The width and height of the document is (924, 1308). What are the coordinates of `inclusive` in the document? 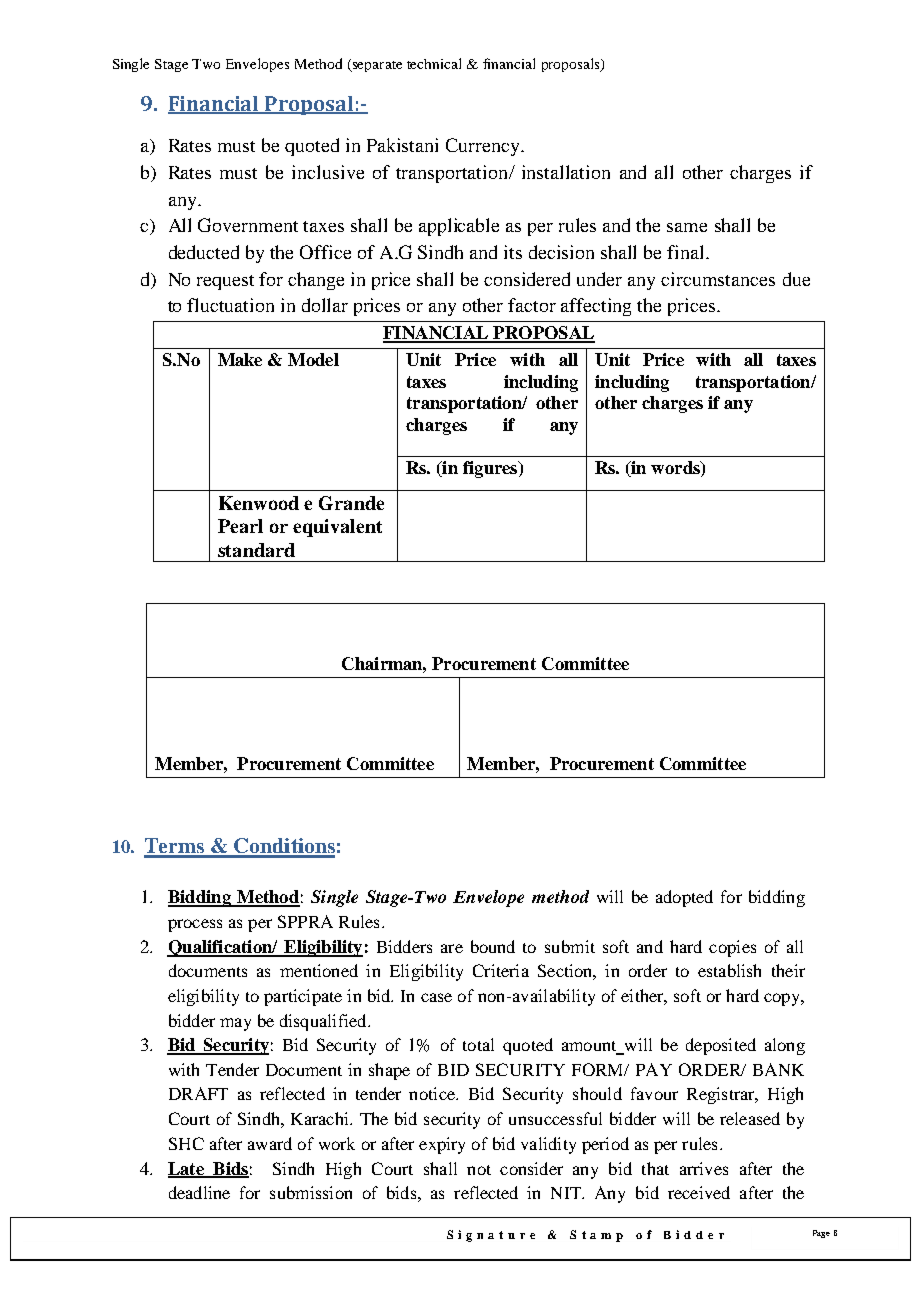 It's located at (328, 172).
